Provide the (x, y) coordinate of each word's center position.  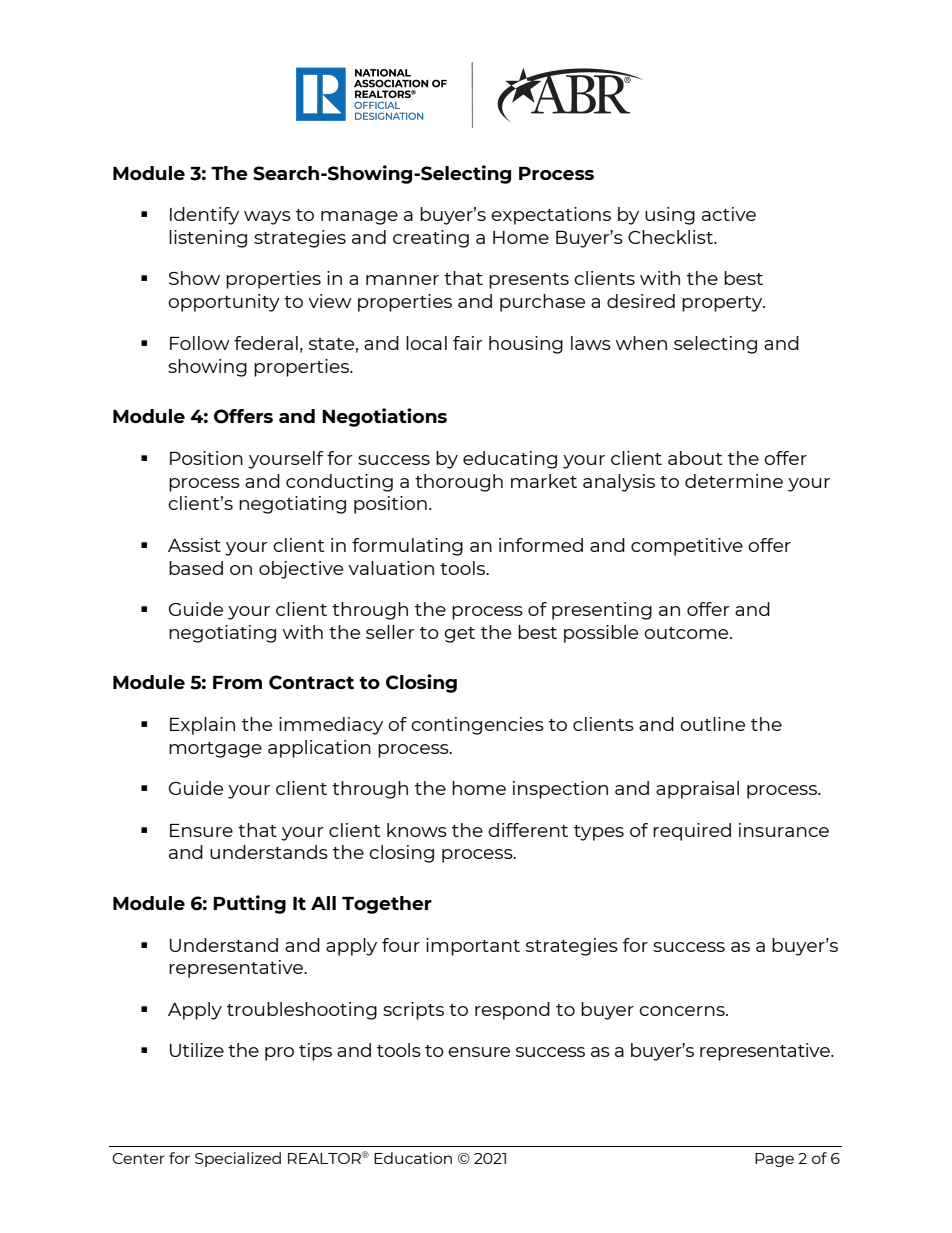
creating (431, 239)
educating (510, 460)
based (196, 568)
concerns (683, 1011)
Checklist (672, 237)
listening (208, 239)
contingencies (477, 726)
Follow (200, 343)
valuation (391, 568)
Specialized (238, 1159)
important (473, 947)
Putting (249, 904)
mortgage (215, 750)
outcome (687, 633)
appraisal (697, 790)
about (695, 458)
